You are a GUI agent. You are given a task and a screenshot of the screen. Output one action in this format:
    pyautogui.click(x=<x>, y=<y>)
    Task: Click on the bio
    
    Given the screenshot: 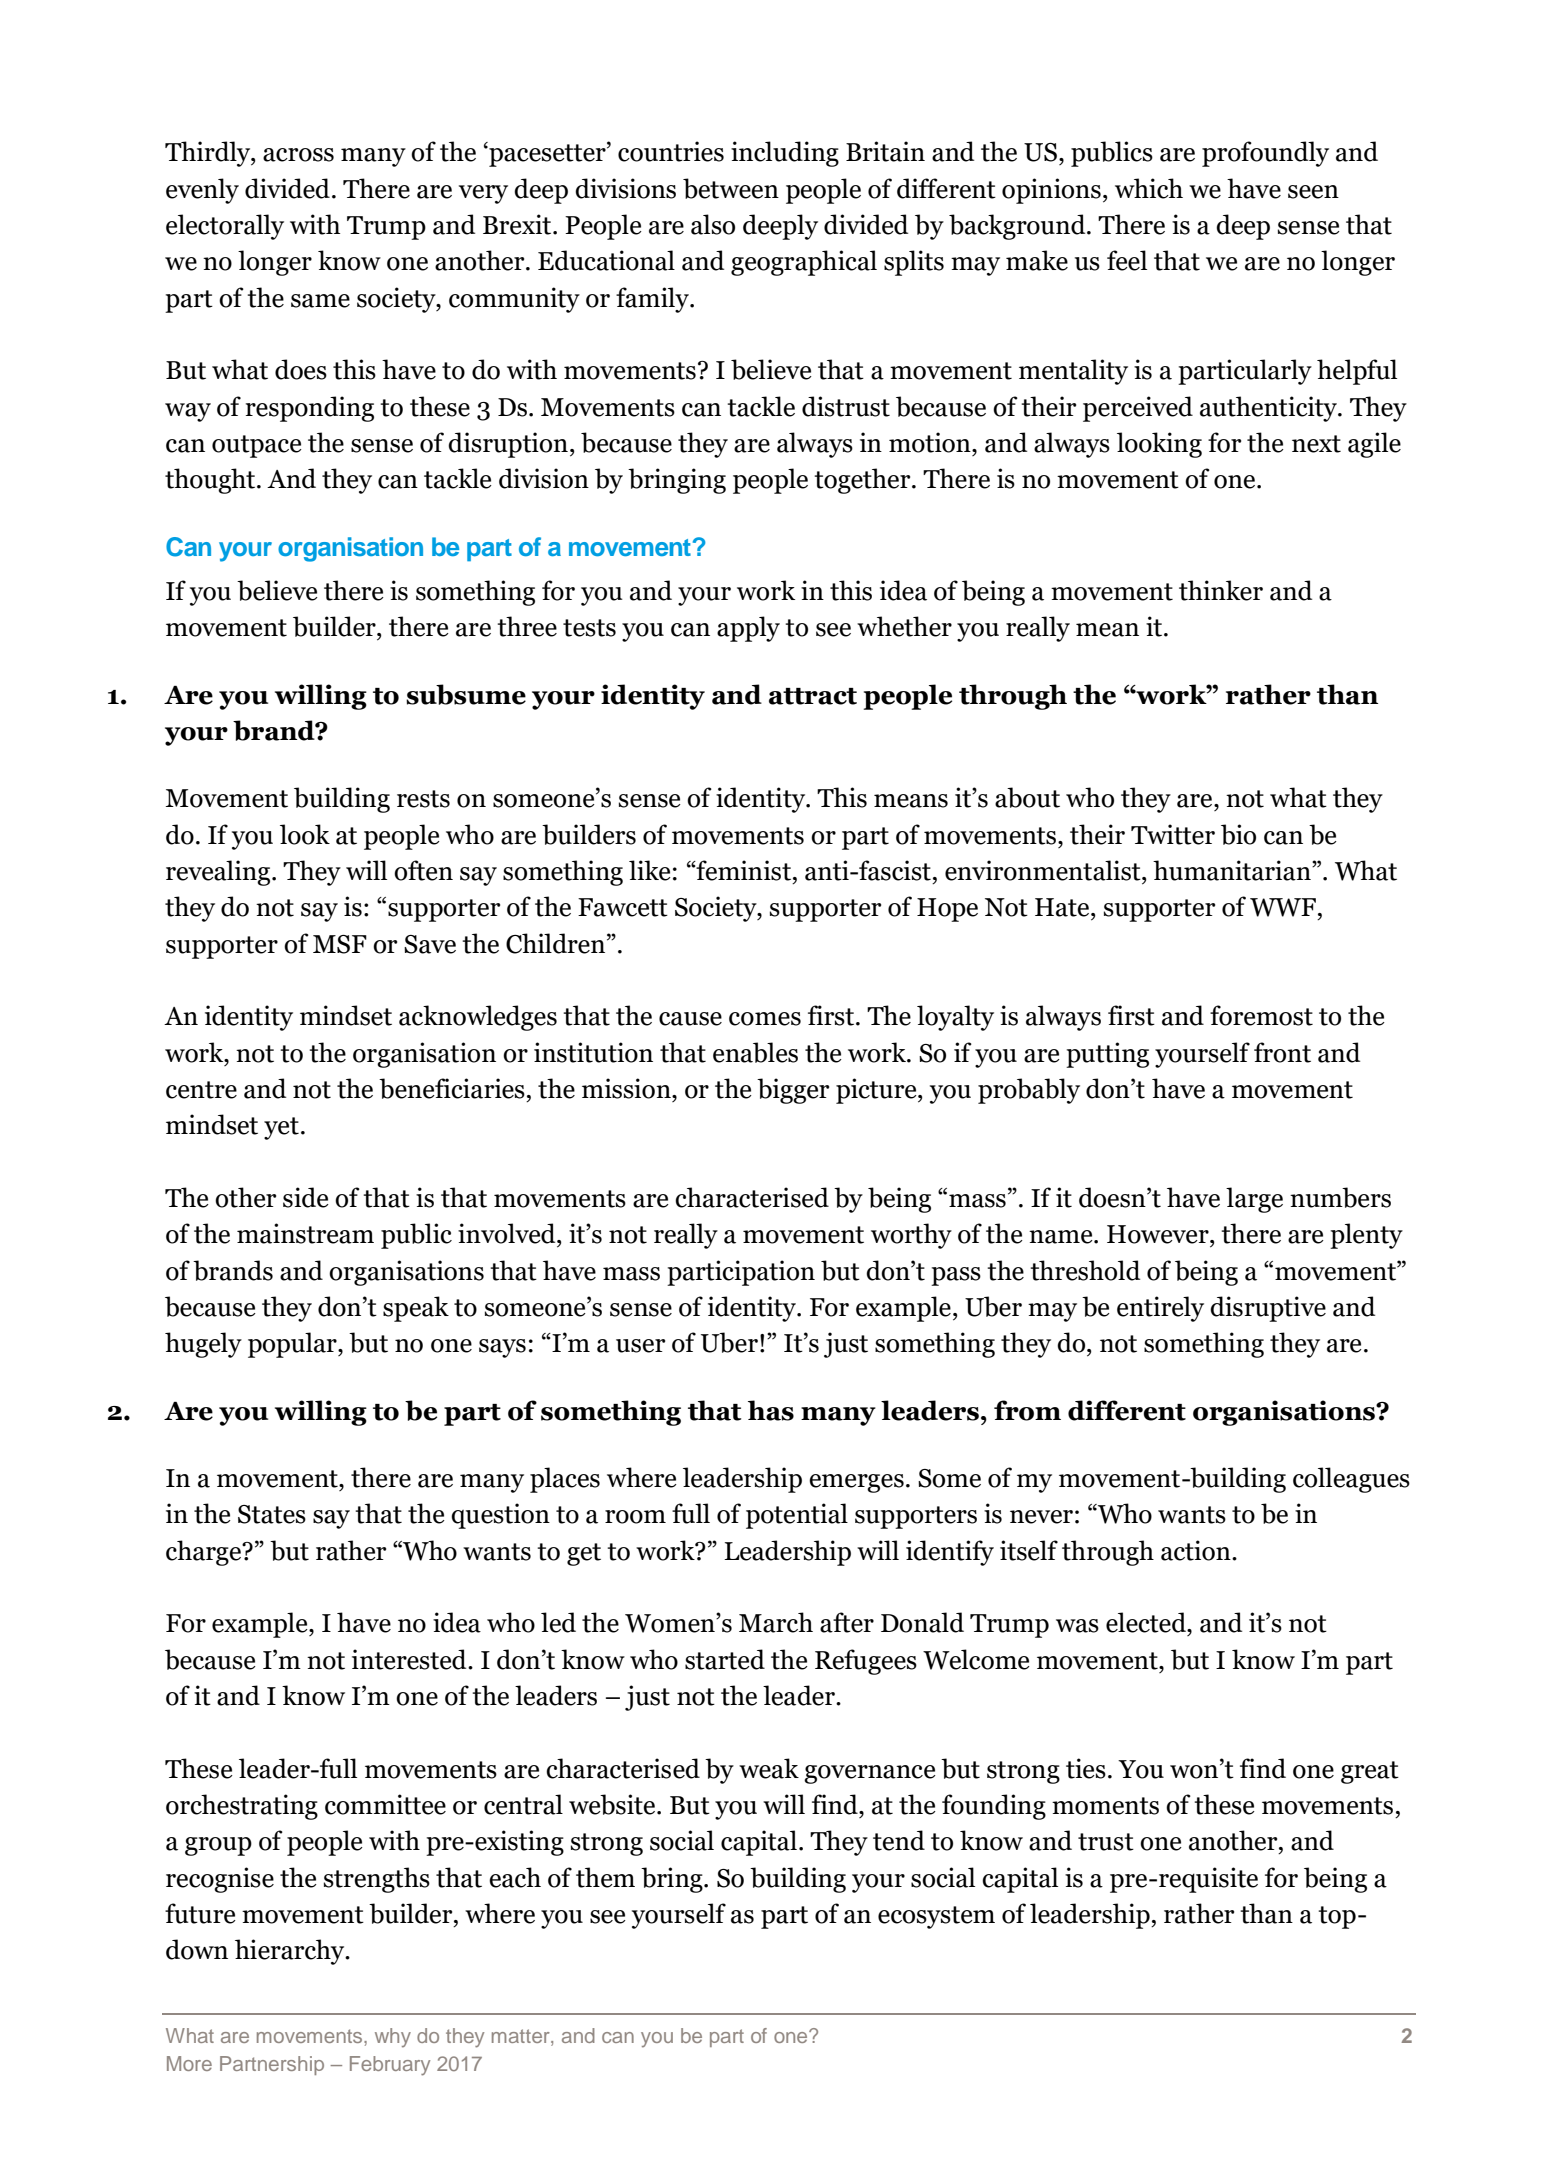 What is the action you would take?
    pyautogui.click(x=1238, y=834)
